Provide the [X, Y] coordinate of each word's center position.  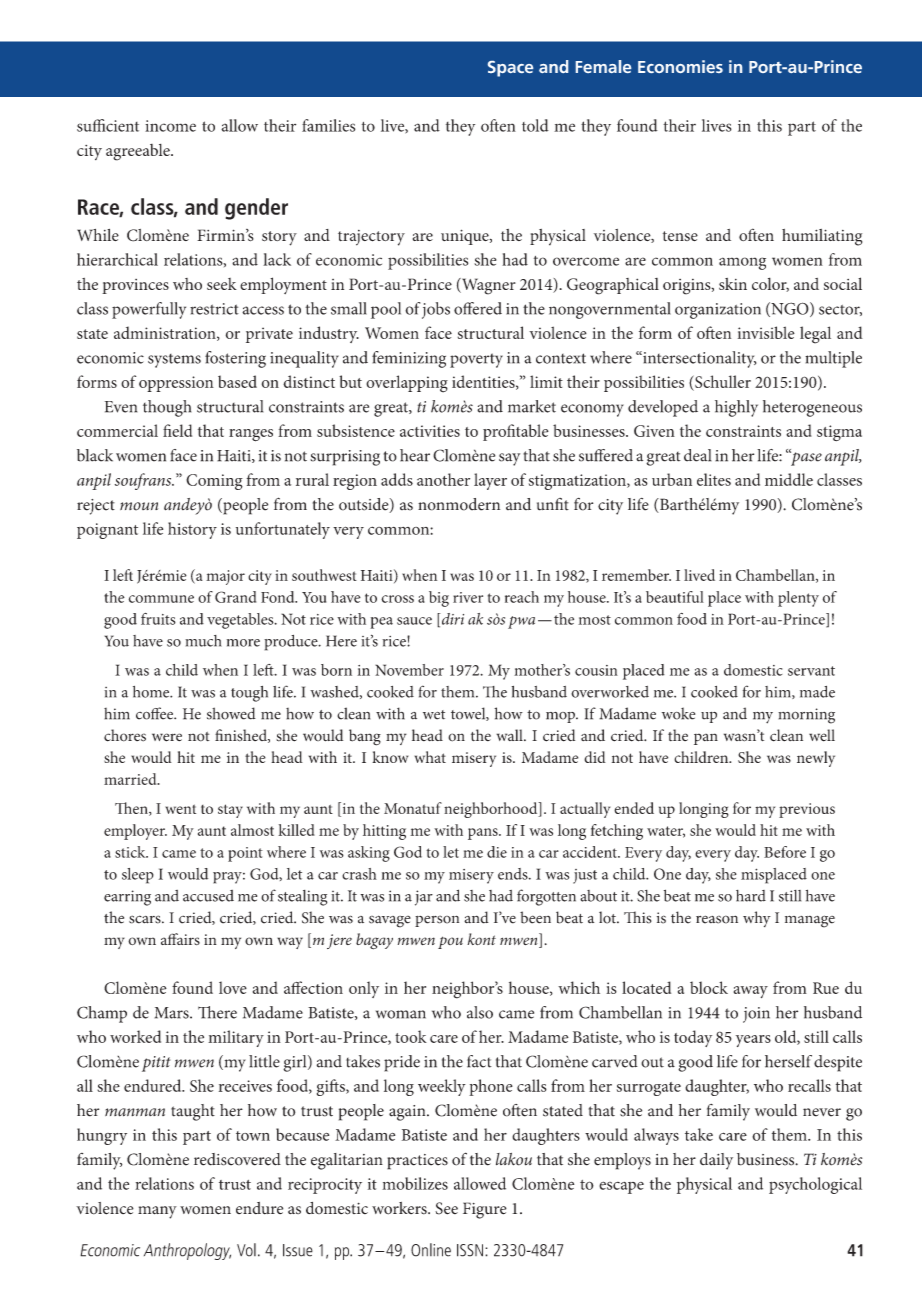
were [167, 737]
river [468, 597]
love [233, 987]
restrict [214, 309]
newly [816, 759]
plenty [798, 599]
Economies [680, 66]
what [430, 757]
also [480, 1012]
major [225, 577]
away [751, 992]
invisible [766, 332]
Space [510, 69]
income [170, 126]
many [157, 1212]
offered [478, 308]
